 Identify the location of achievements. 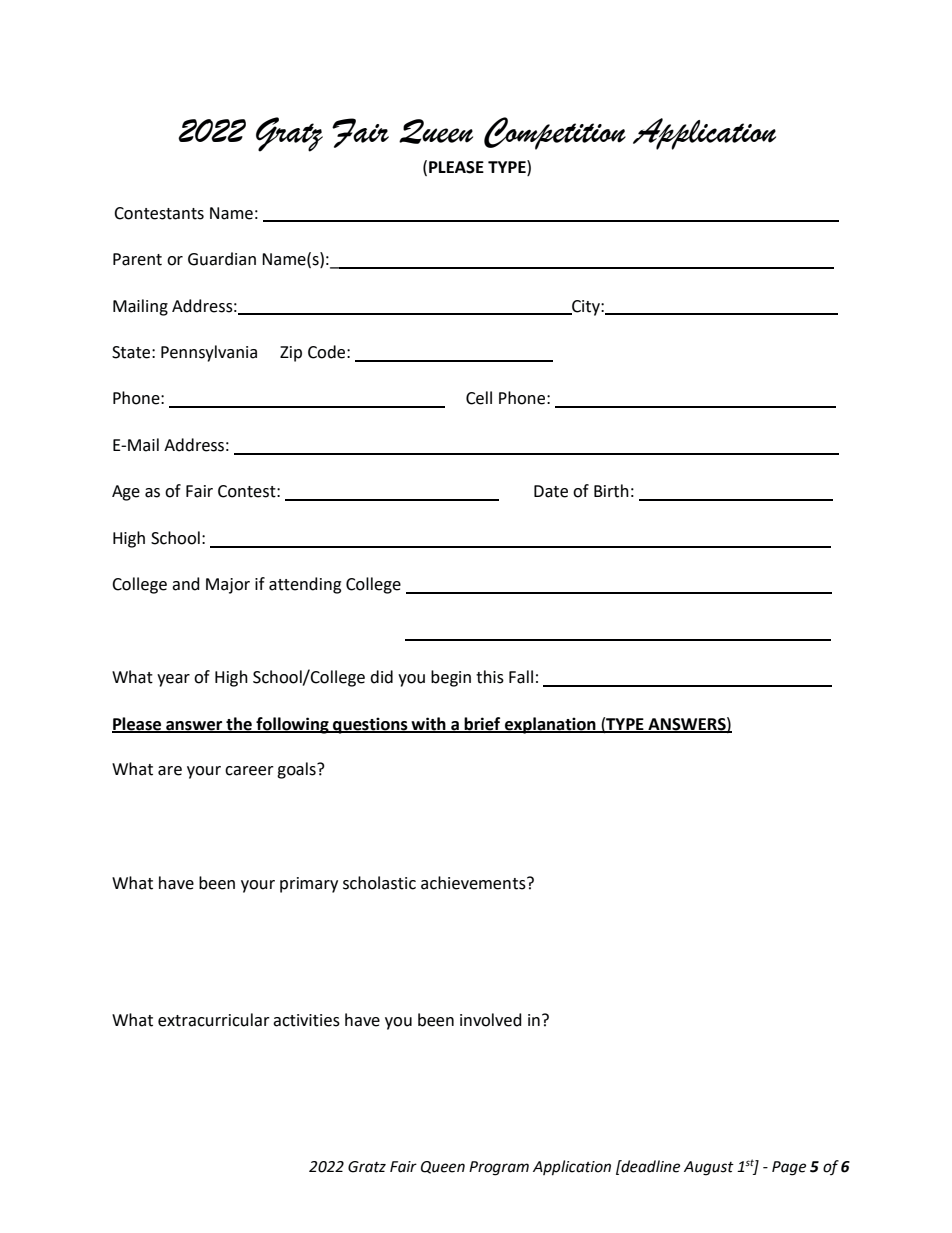
(474, 883).
